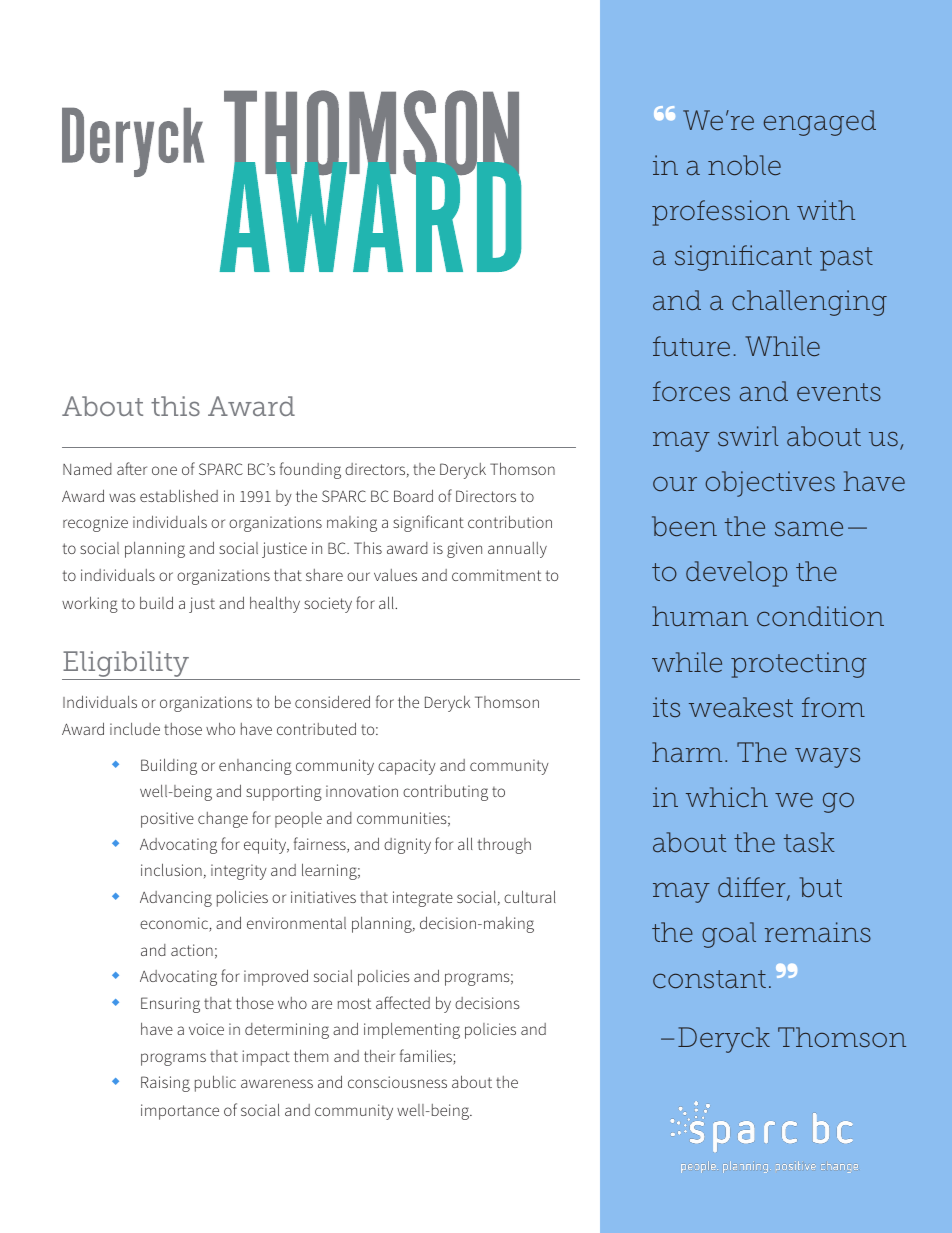  What do you see at coordinates (132, 468) in the screenshot?
I see `after` at bounding box center [132, 468].
